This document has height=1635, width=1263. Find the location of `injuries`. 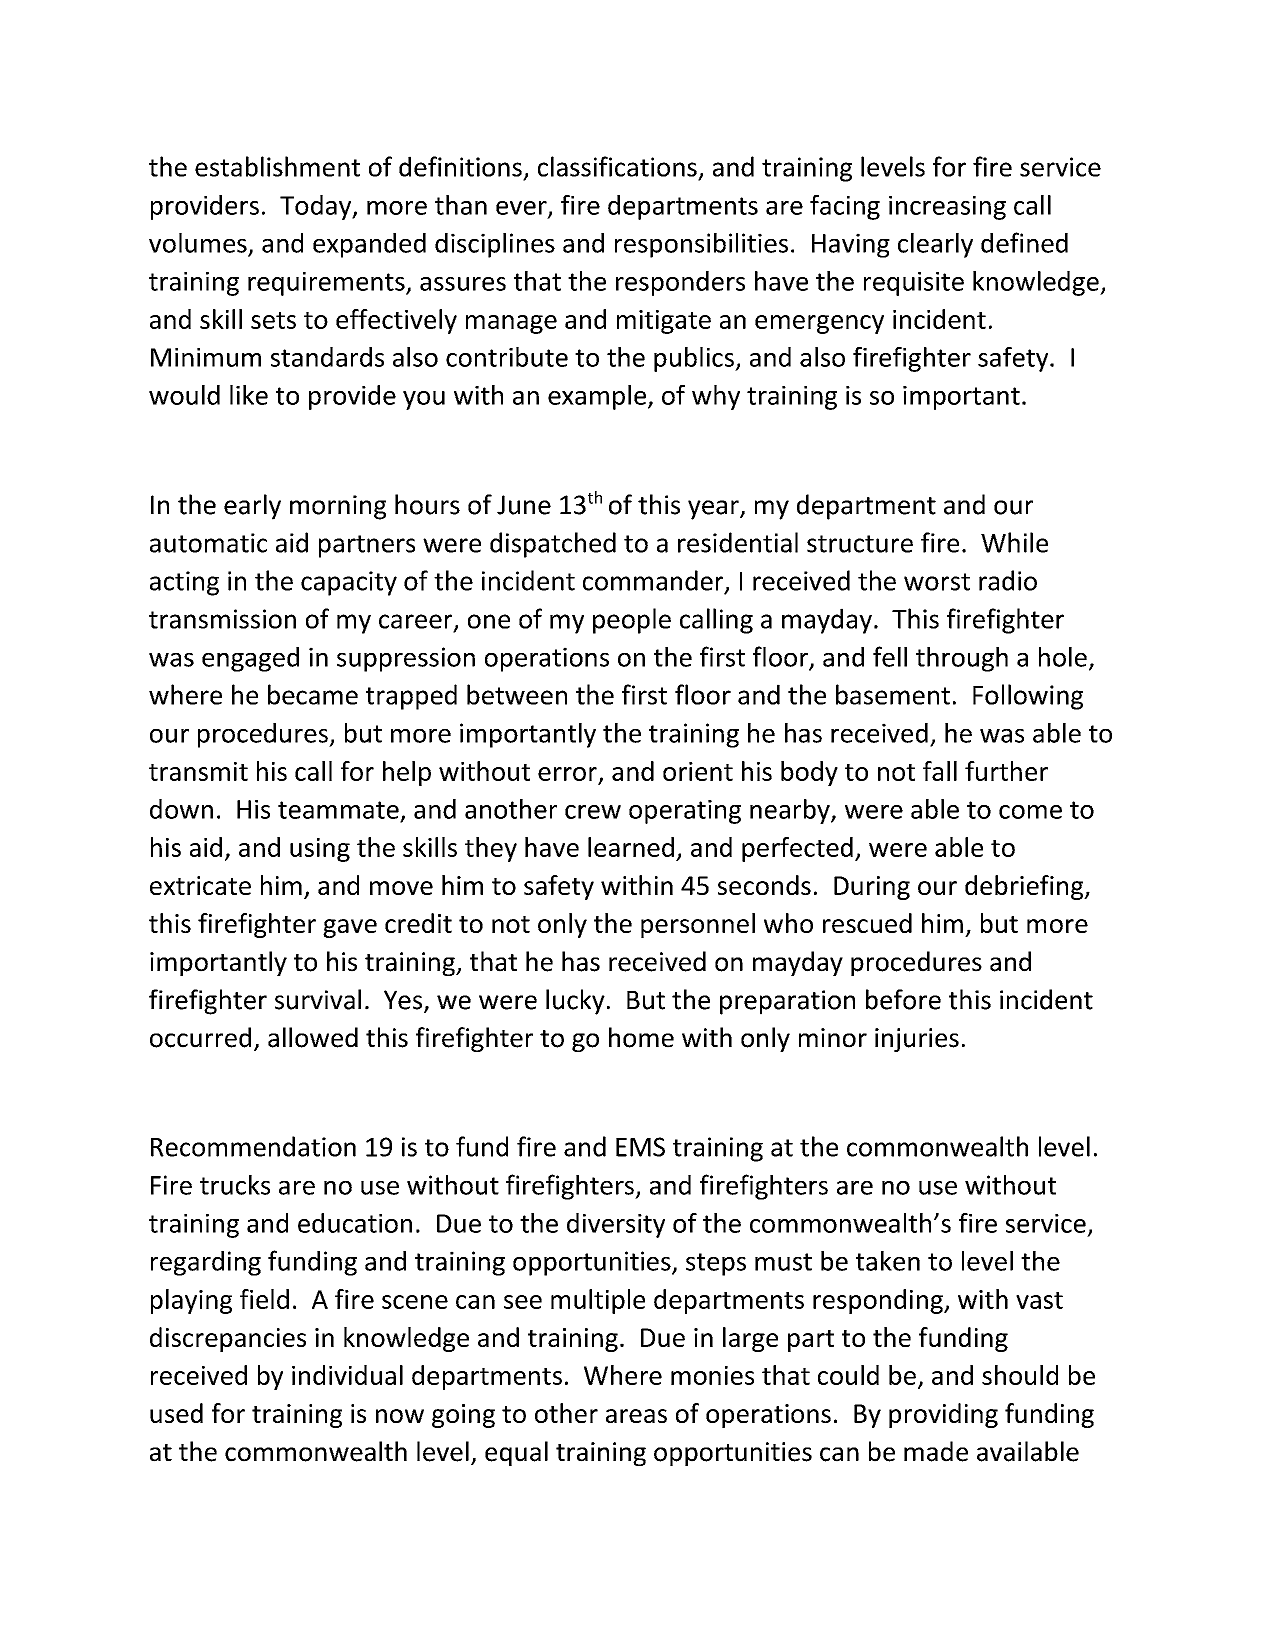

injuries is located at coordinates (917, 1040).
